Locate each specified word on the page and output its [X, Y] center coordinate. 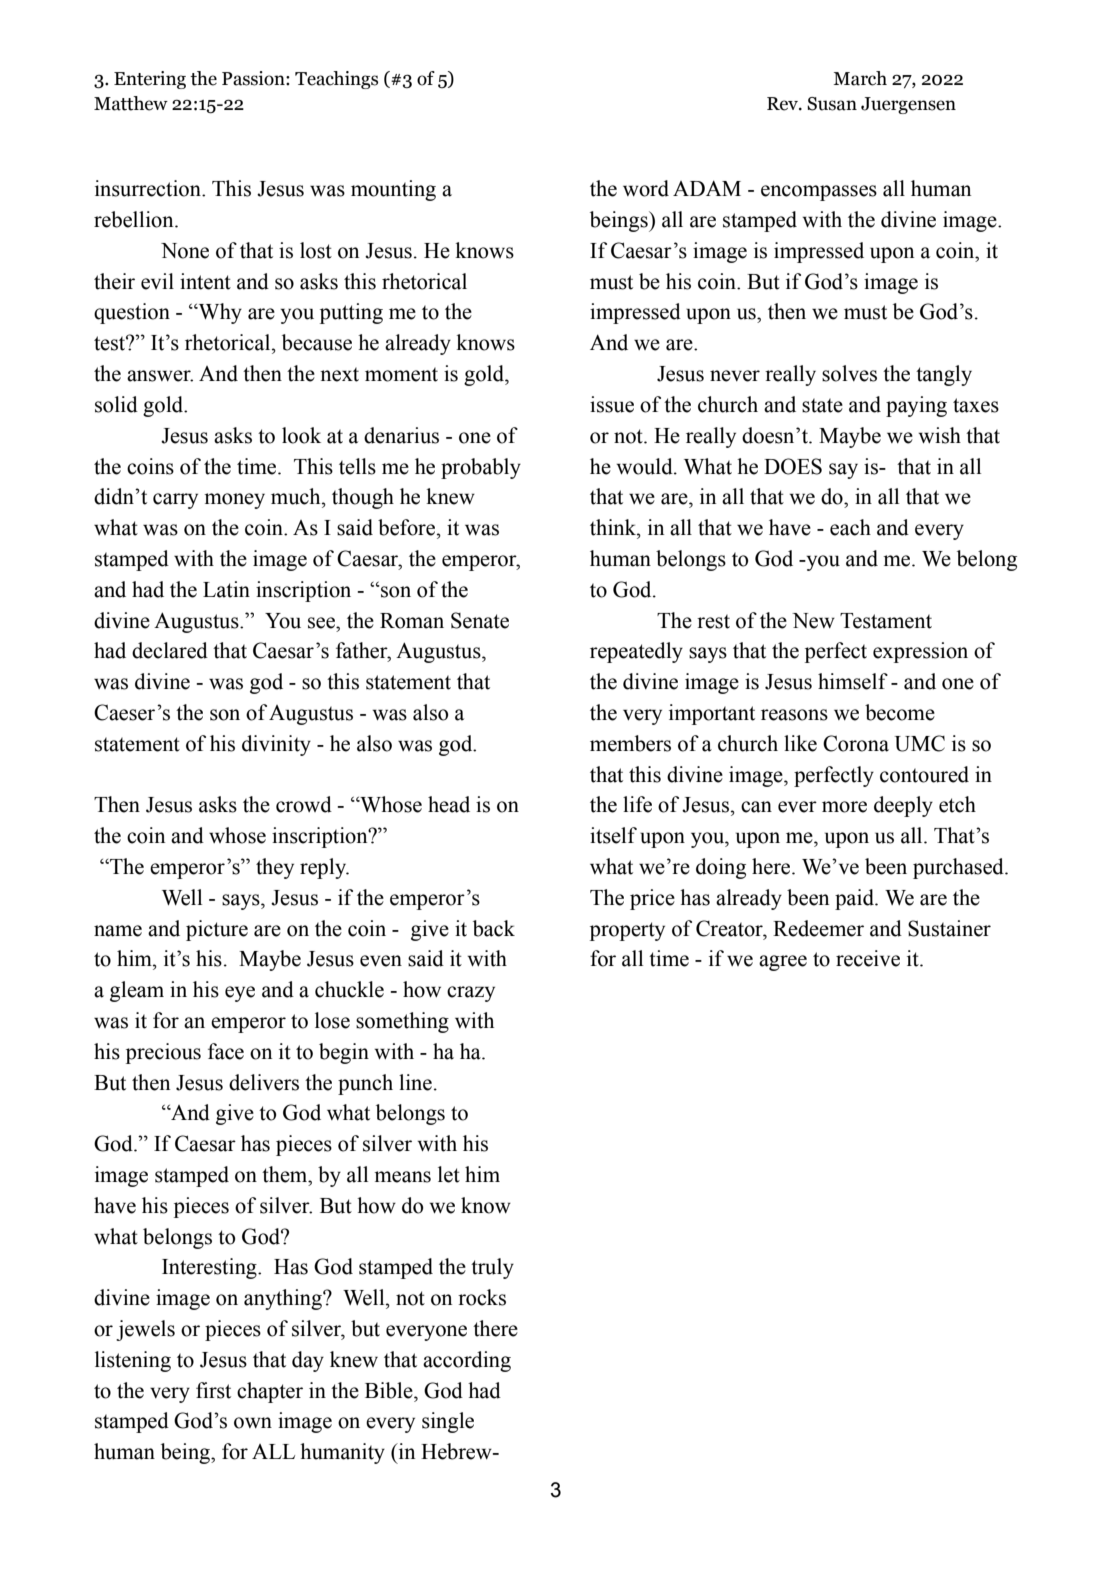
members [630, 743]
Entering [150, 80]
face [226, 1051]
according [467, 1361]
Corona [856, 743]
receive [868, 958]
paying [916, 406]
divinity [276, 745]
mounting [393, 190]
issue [612, 404]
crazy [471, 994]
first [213, 1390]
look [301, 435]
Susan [832, 104]
